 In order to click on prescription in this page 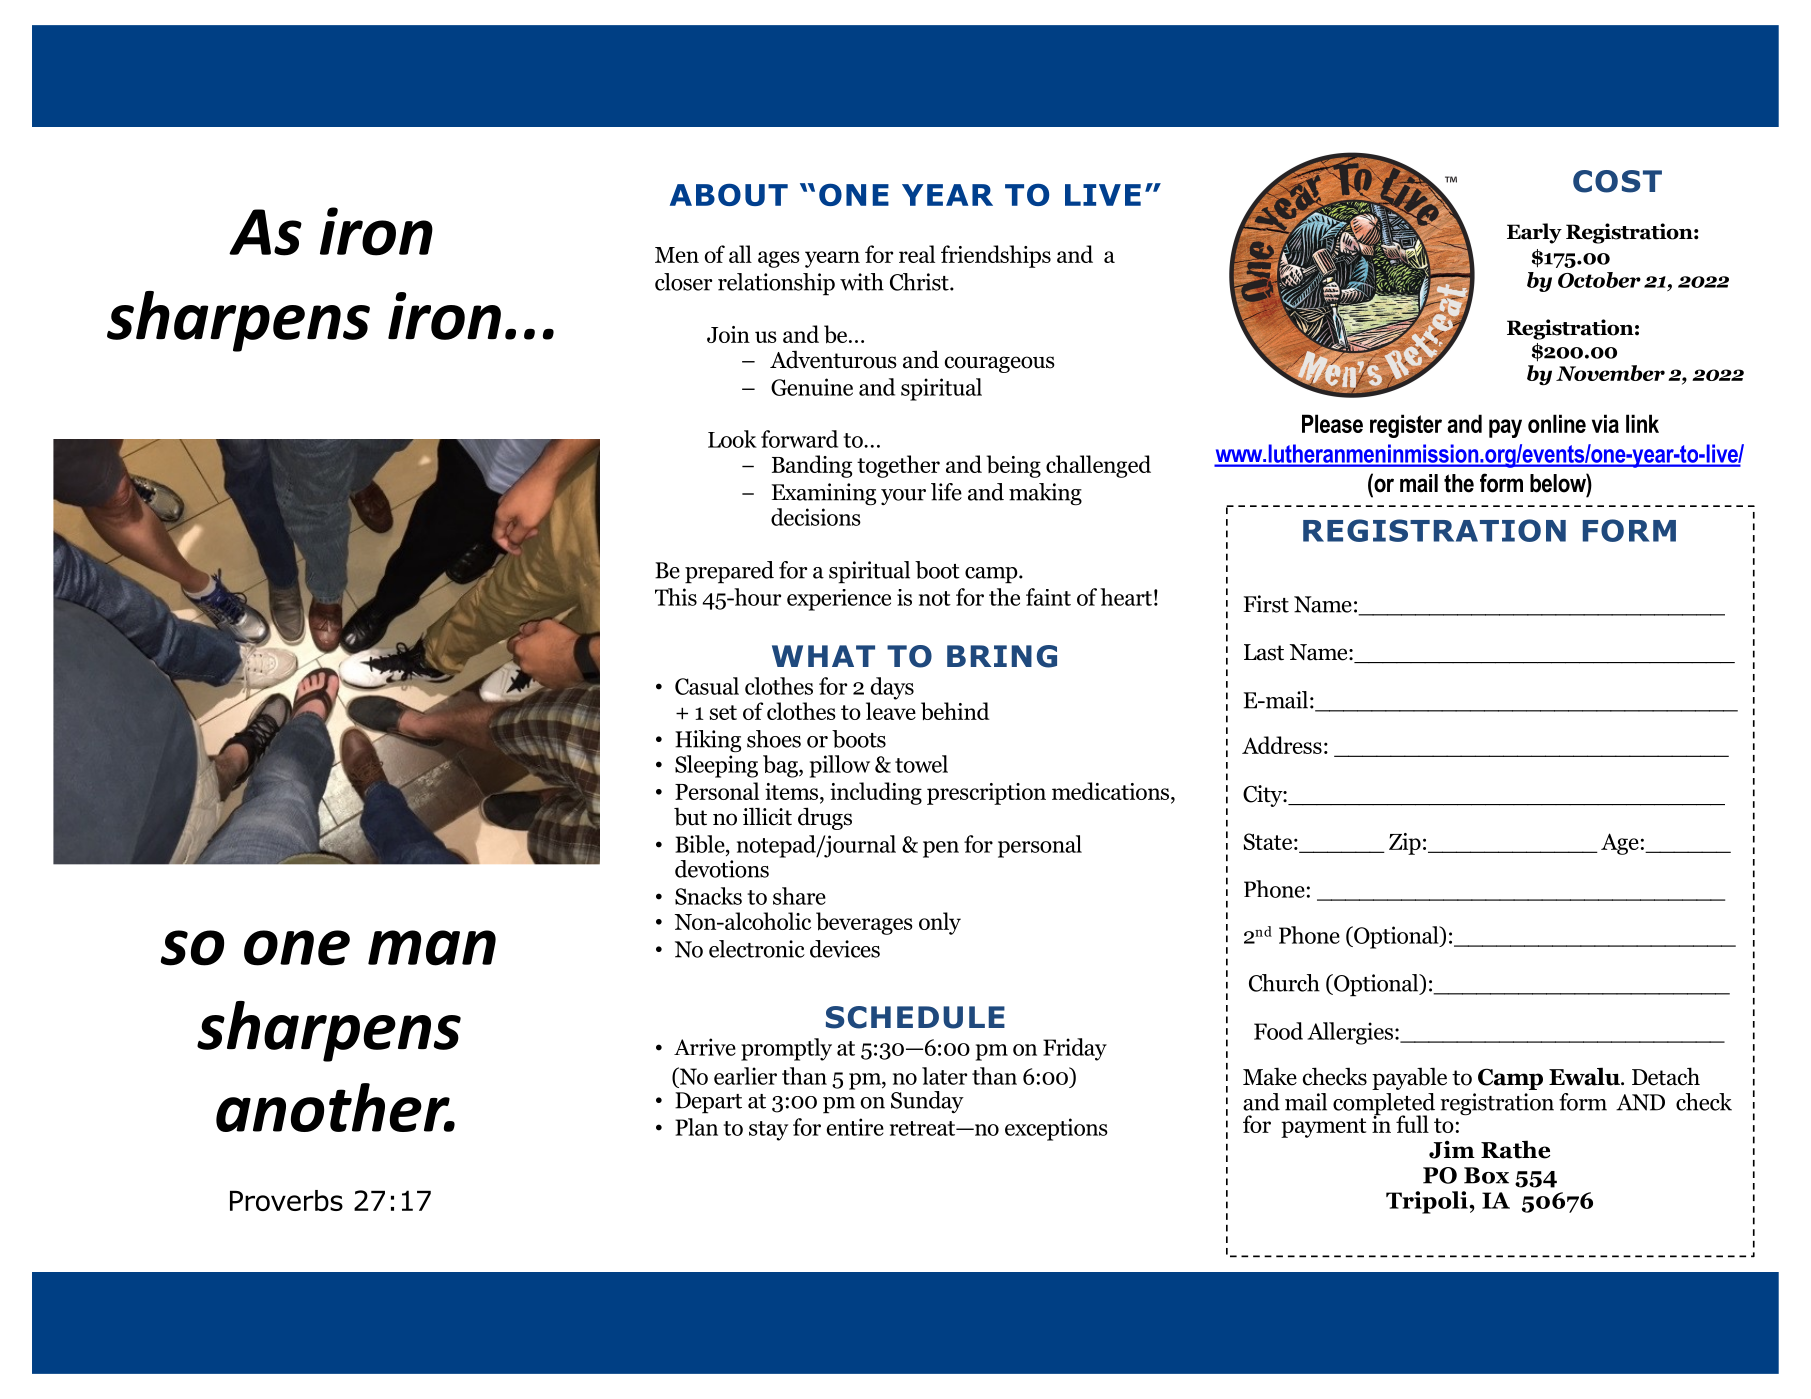, I will do `click(986, 794)`.
